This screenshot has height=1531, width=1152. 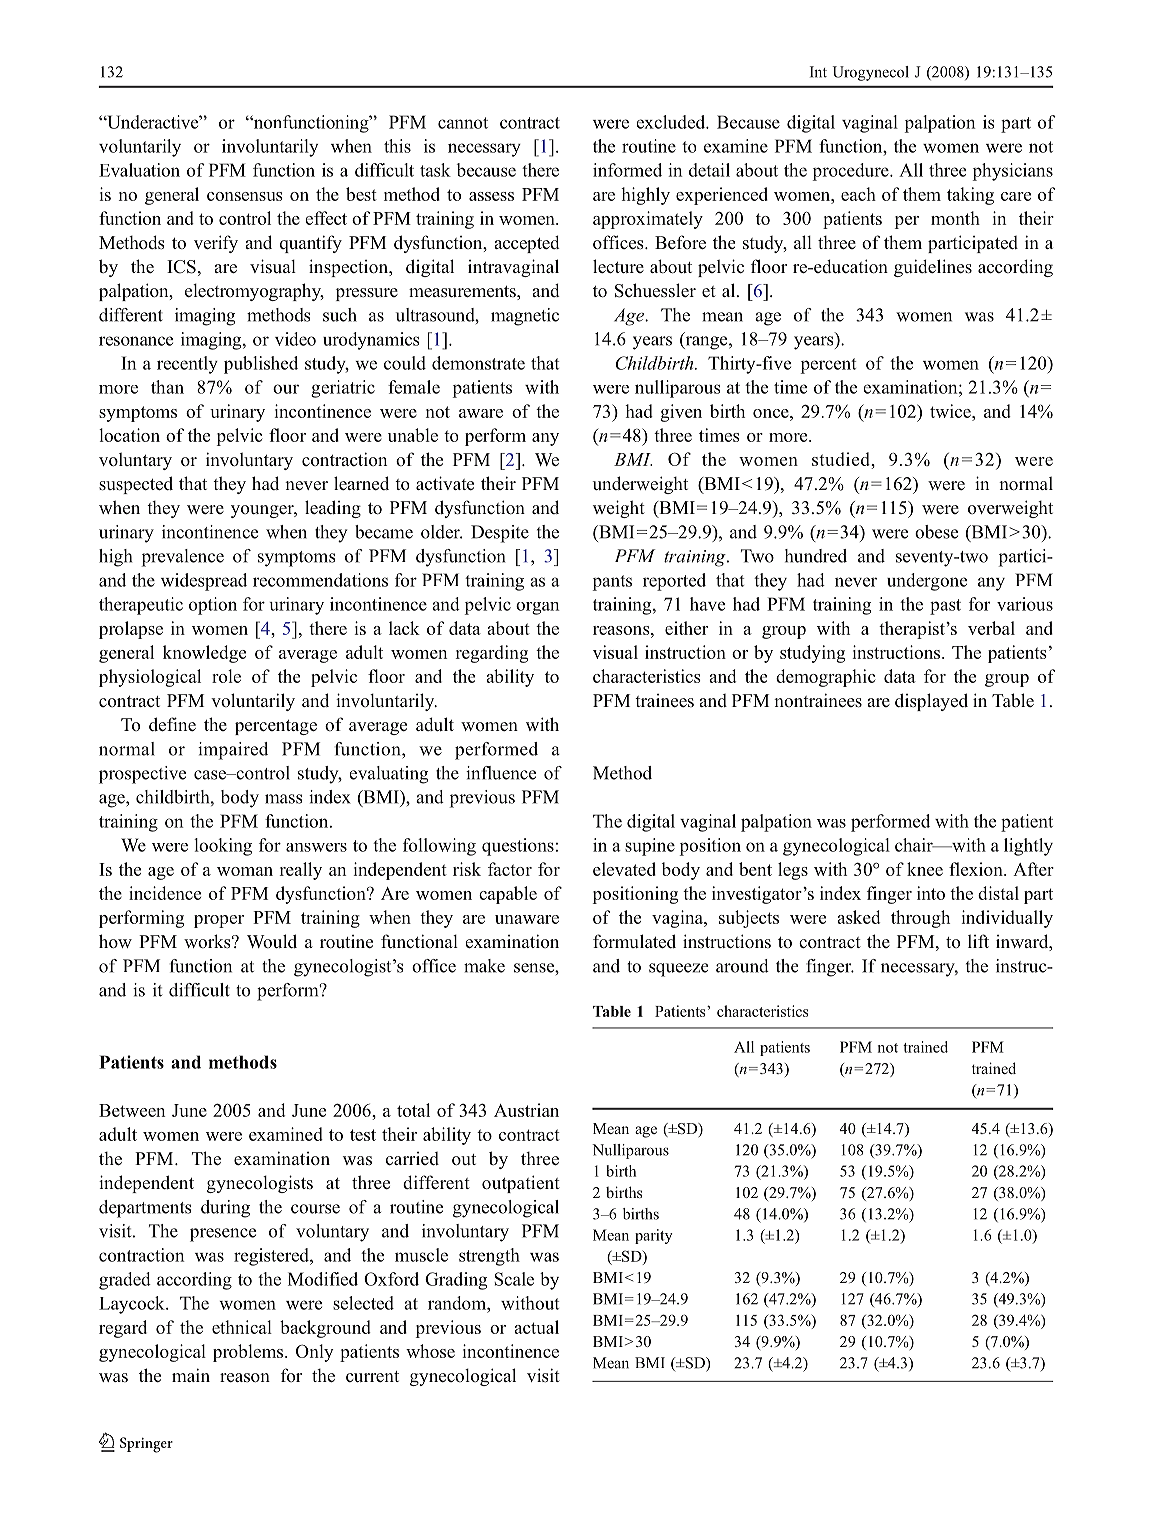 I want to click on ethnical, so click(x=242, y=1327).
